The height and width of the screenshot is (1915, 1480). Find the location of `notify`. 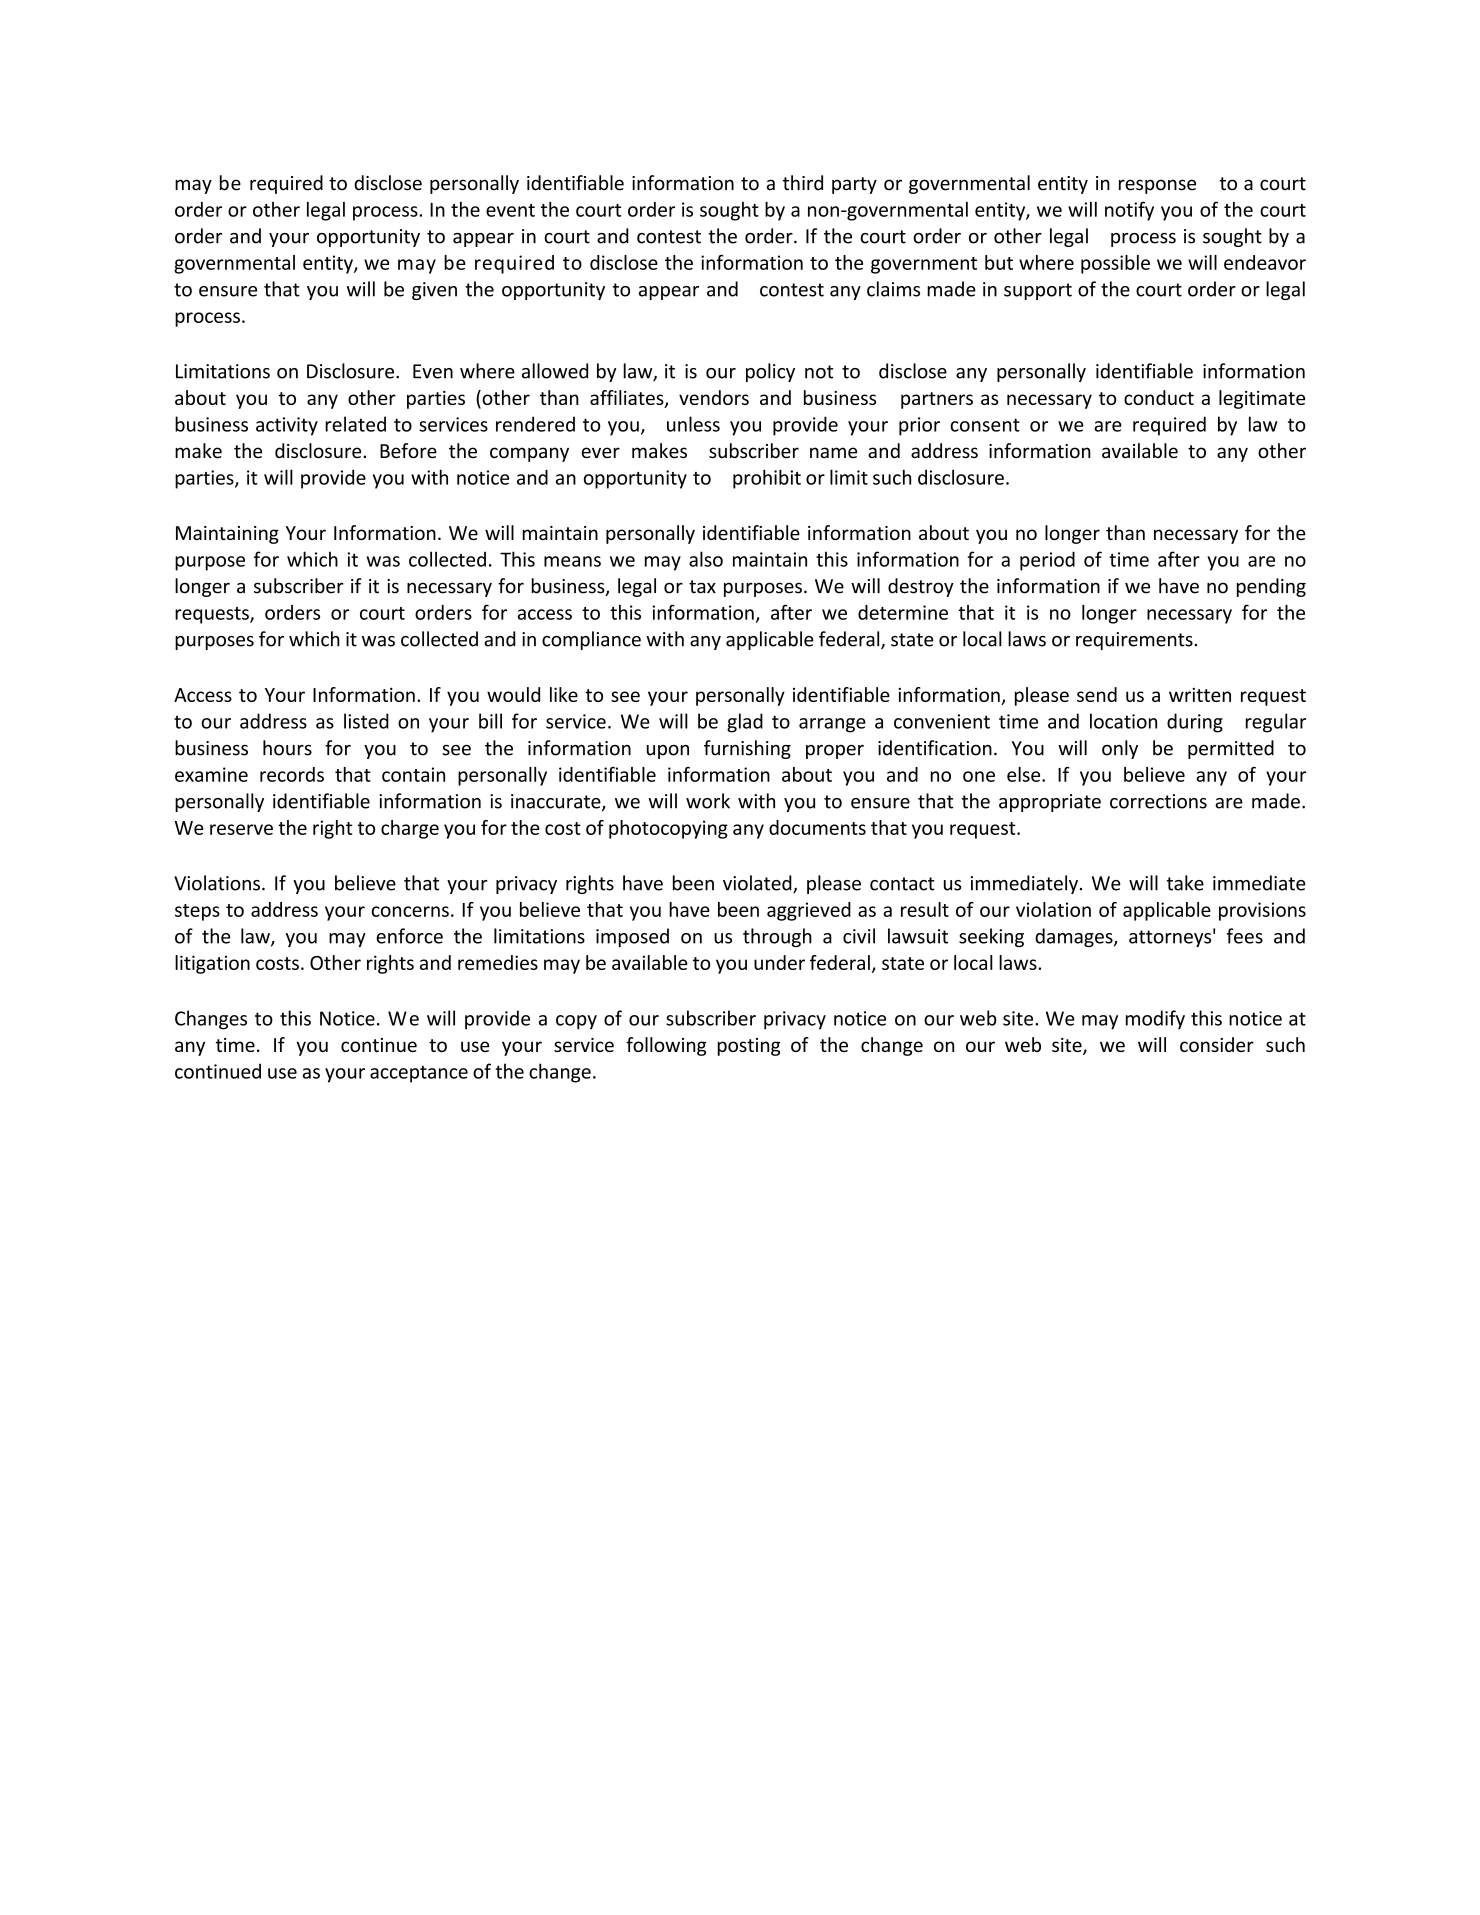

notify is located at coordinates (1129, 211).
